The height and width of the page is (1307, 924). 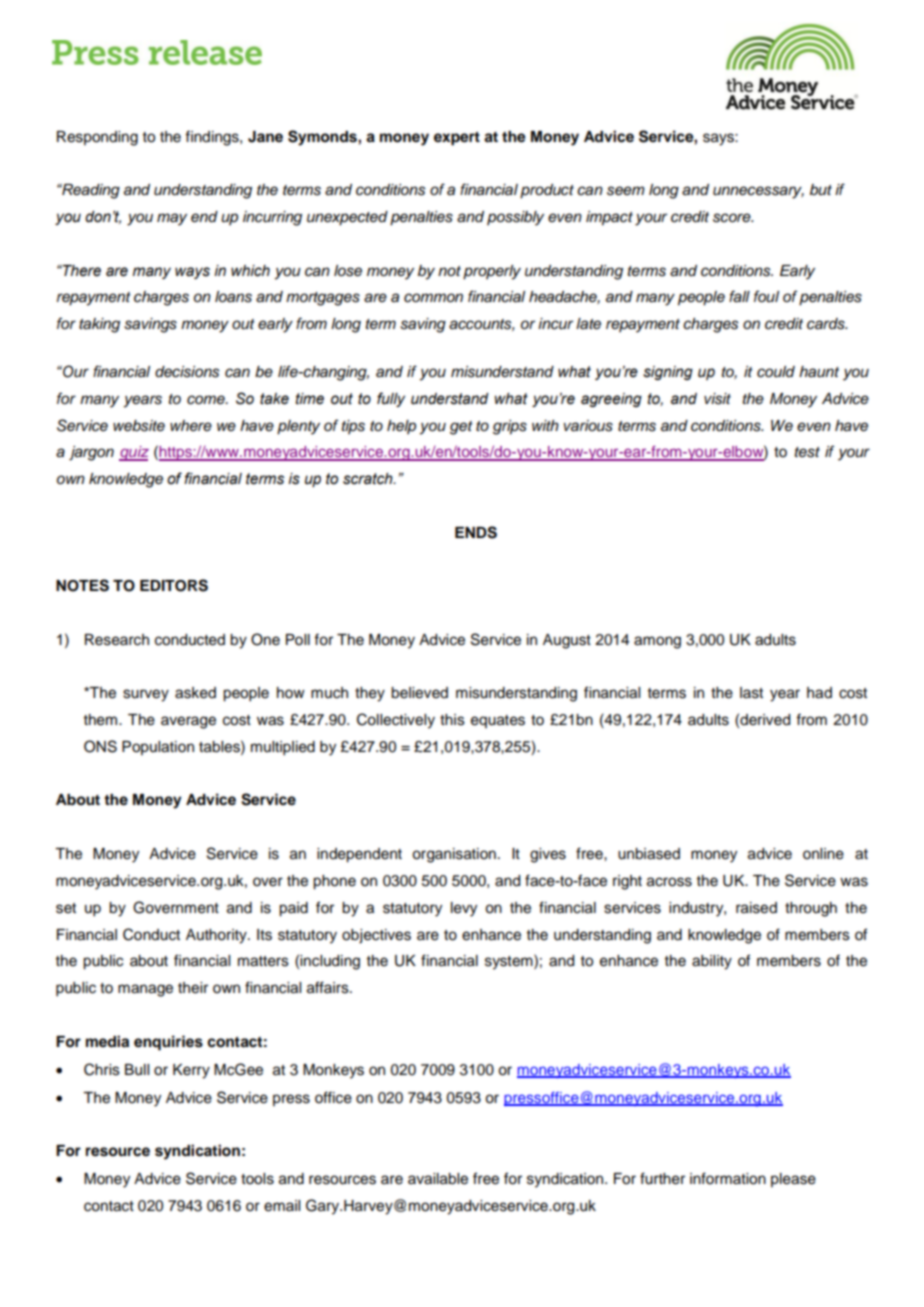 I want to click on available, so click(x=438, y=1179).
